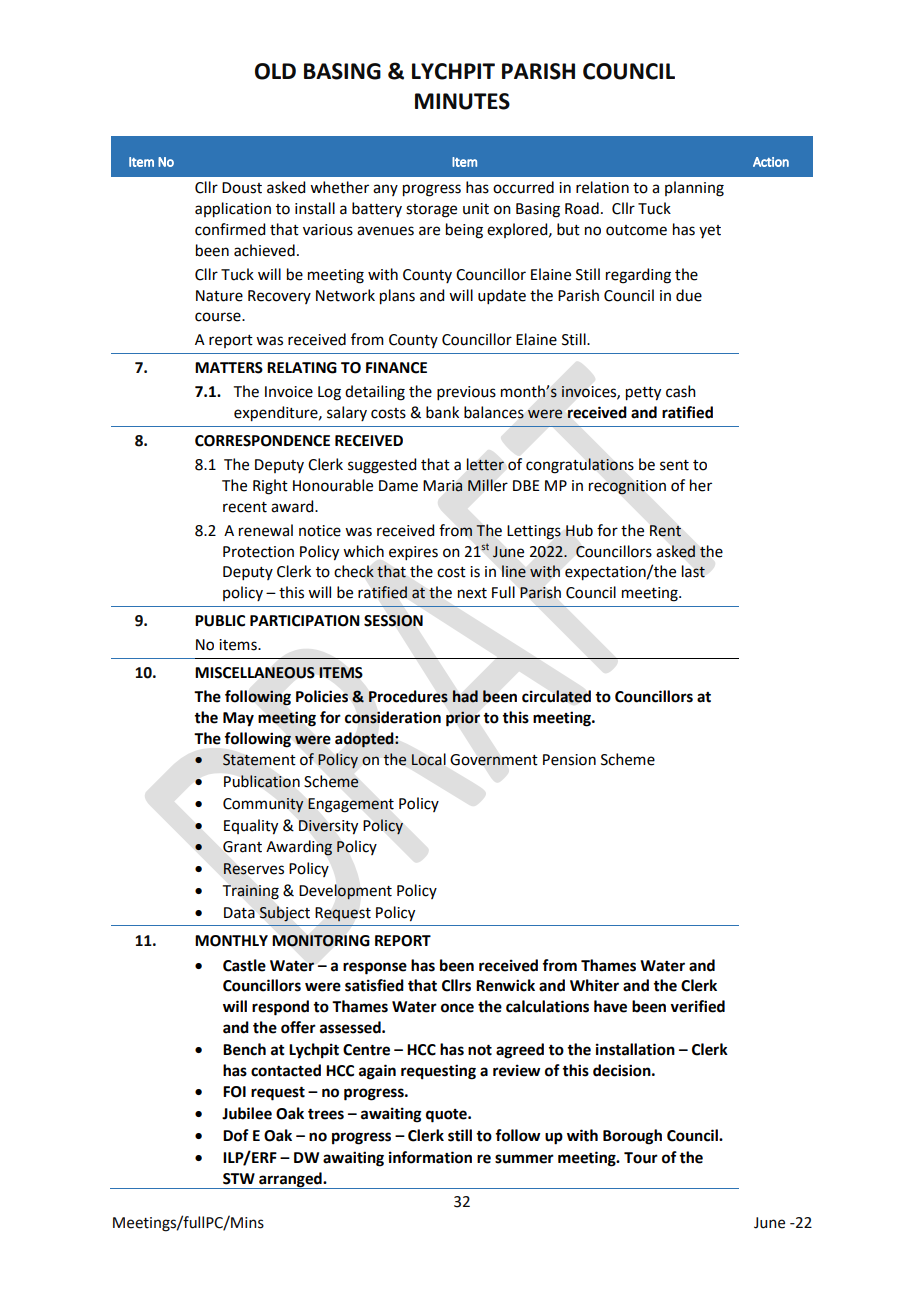 This screenshot has width=924, height=1308. I want to click on MINUTES, so click(462, 101).
